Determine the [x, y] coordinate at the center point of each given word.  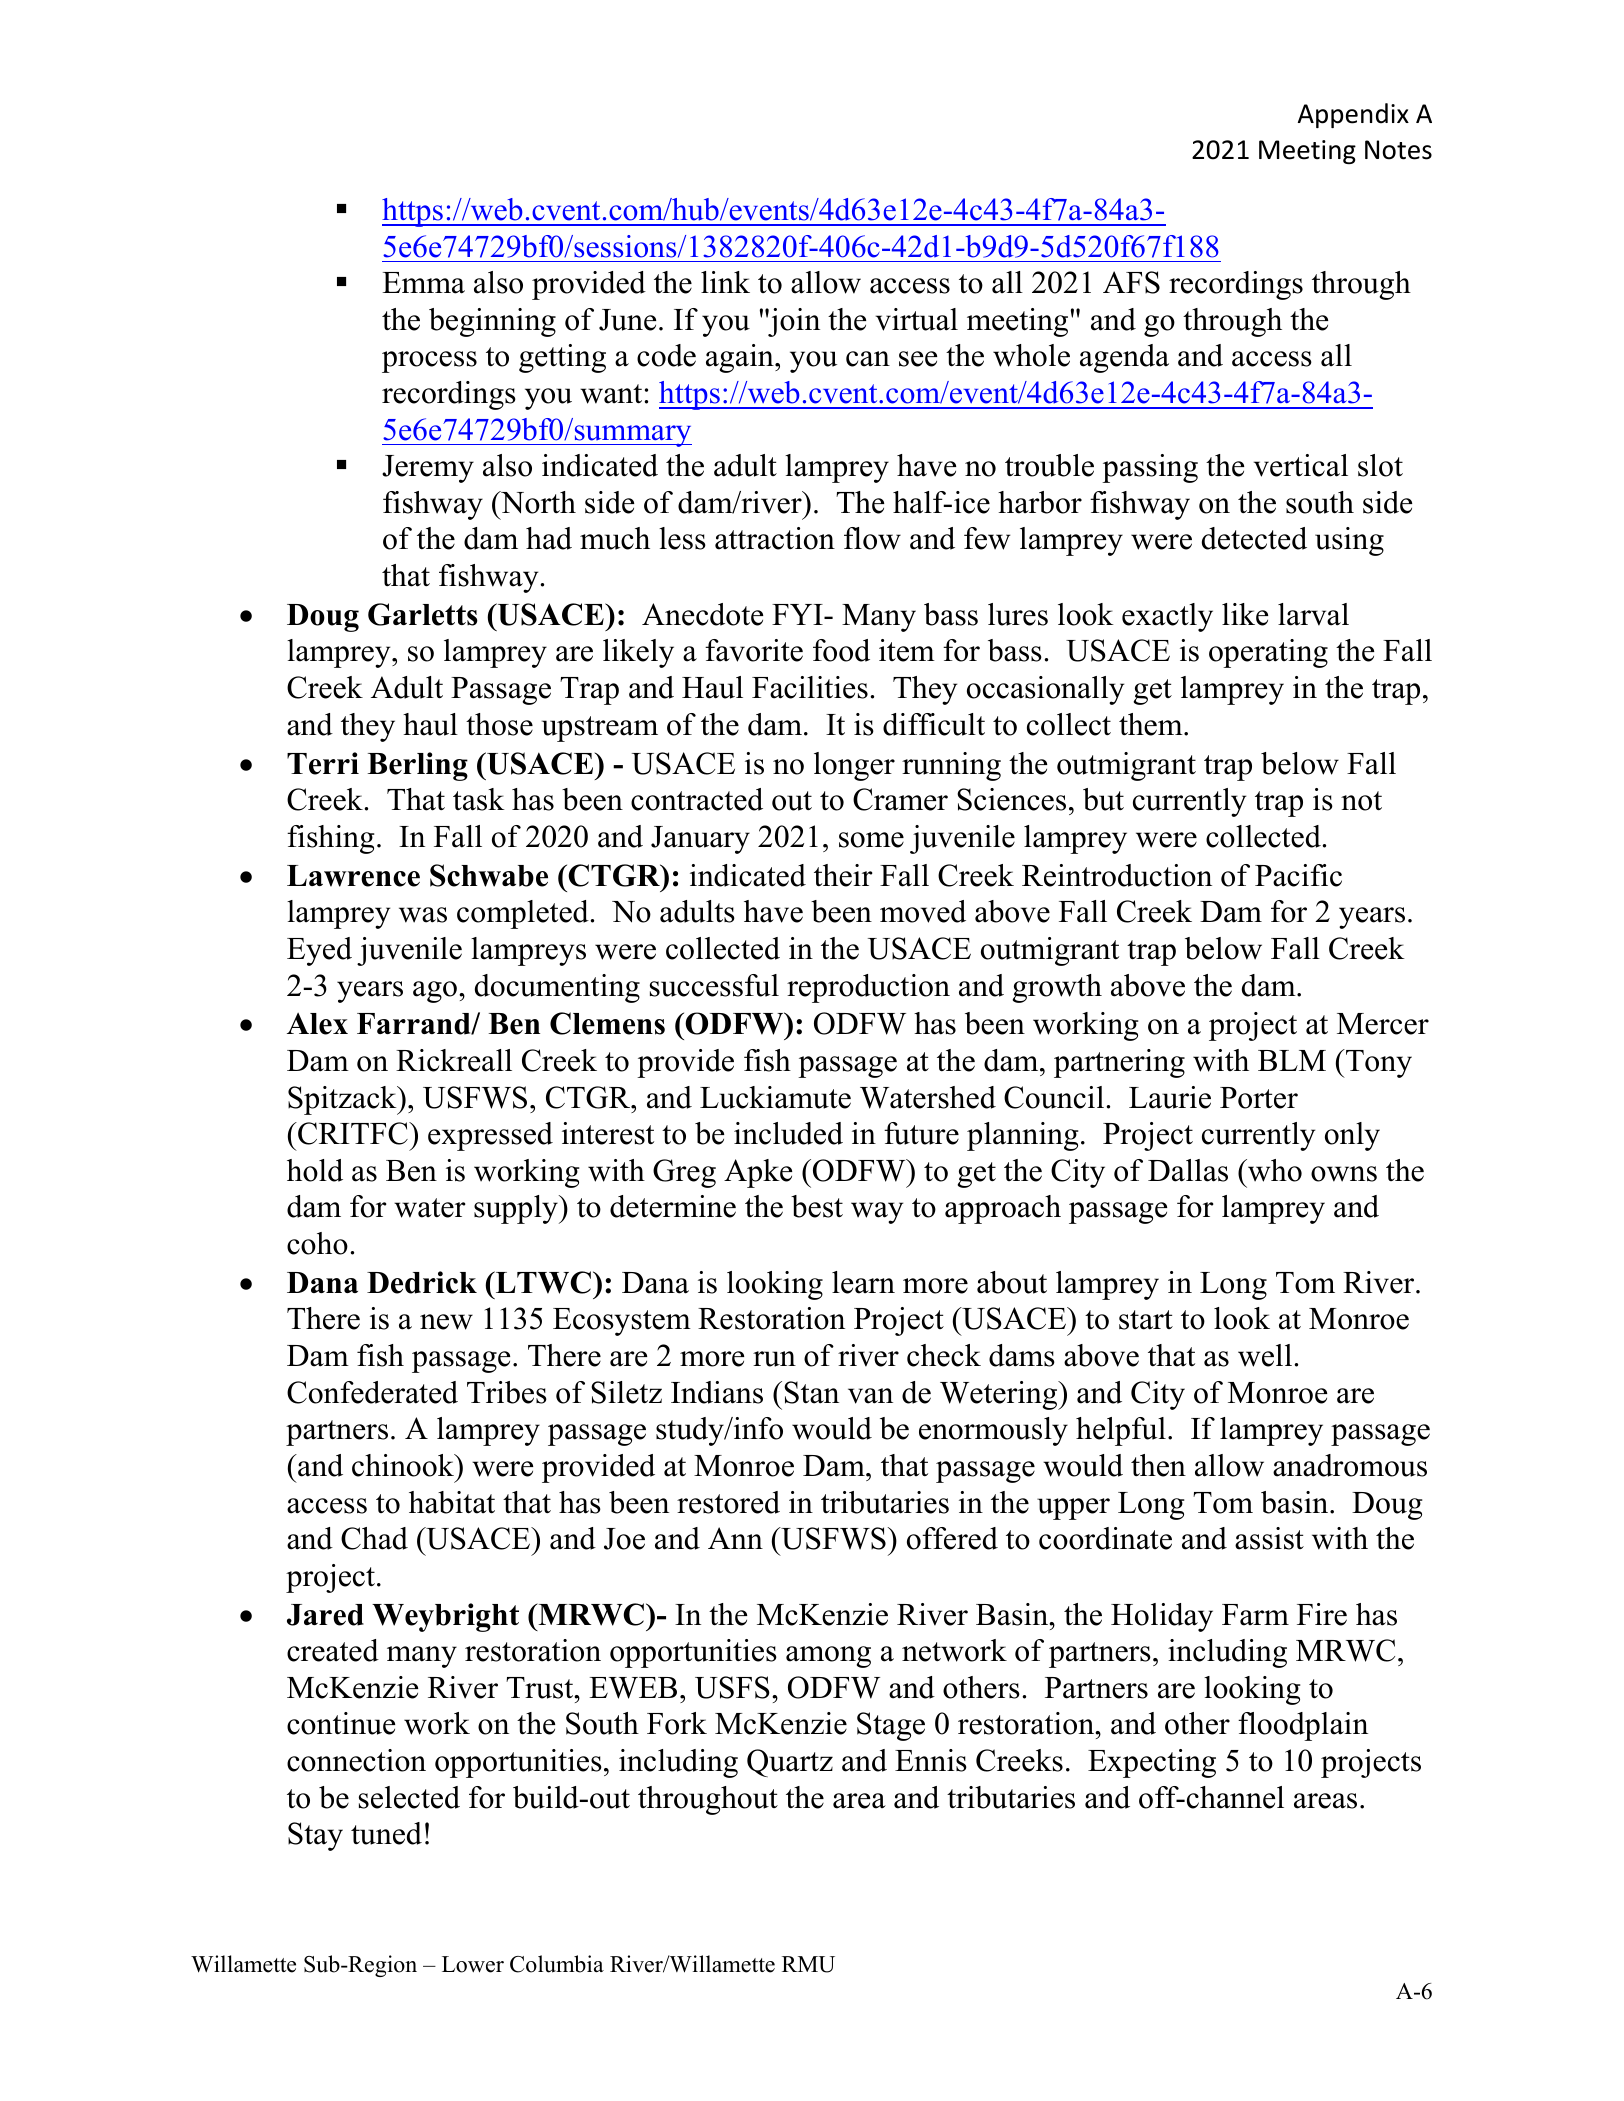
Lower [473, 1964]
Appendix [1353, 115]
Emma [423, 283]
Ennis [931, 1760]
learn [863, 1282]
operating [1268, 653]
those [499, 724]
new [446, 1322]
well [1265, 1355]
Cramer [900, 799]
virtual [917, 319]
